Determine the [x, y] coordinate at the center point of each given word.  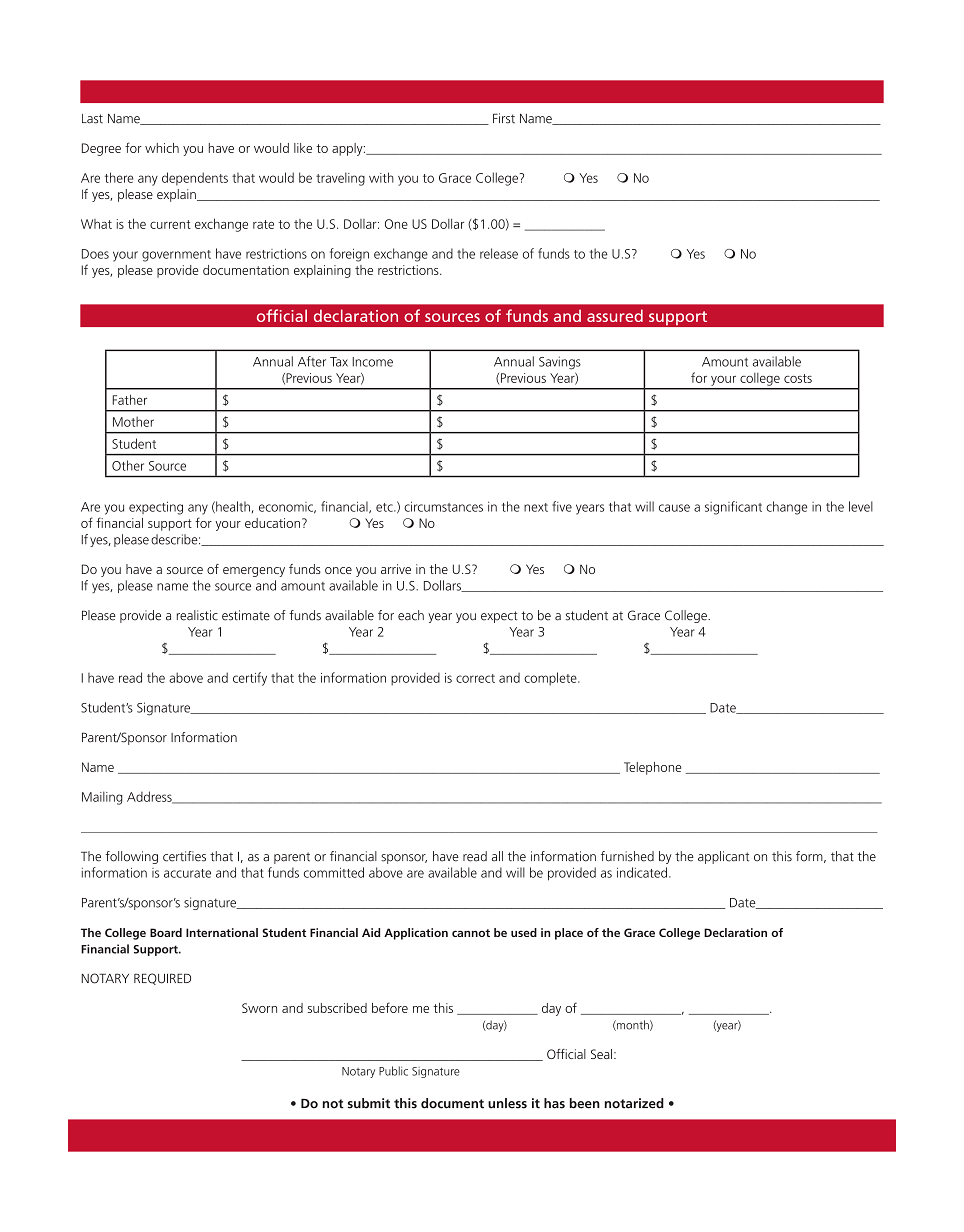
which [162, 148]
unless [507, 1103]
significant [733, 508]
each [411, 615]
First [504, 118]
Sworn [259, 1008]
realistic [197, 615]
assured [615, 315]
